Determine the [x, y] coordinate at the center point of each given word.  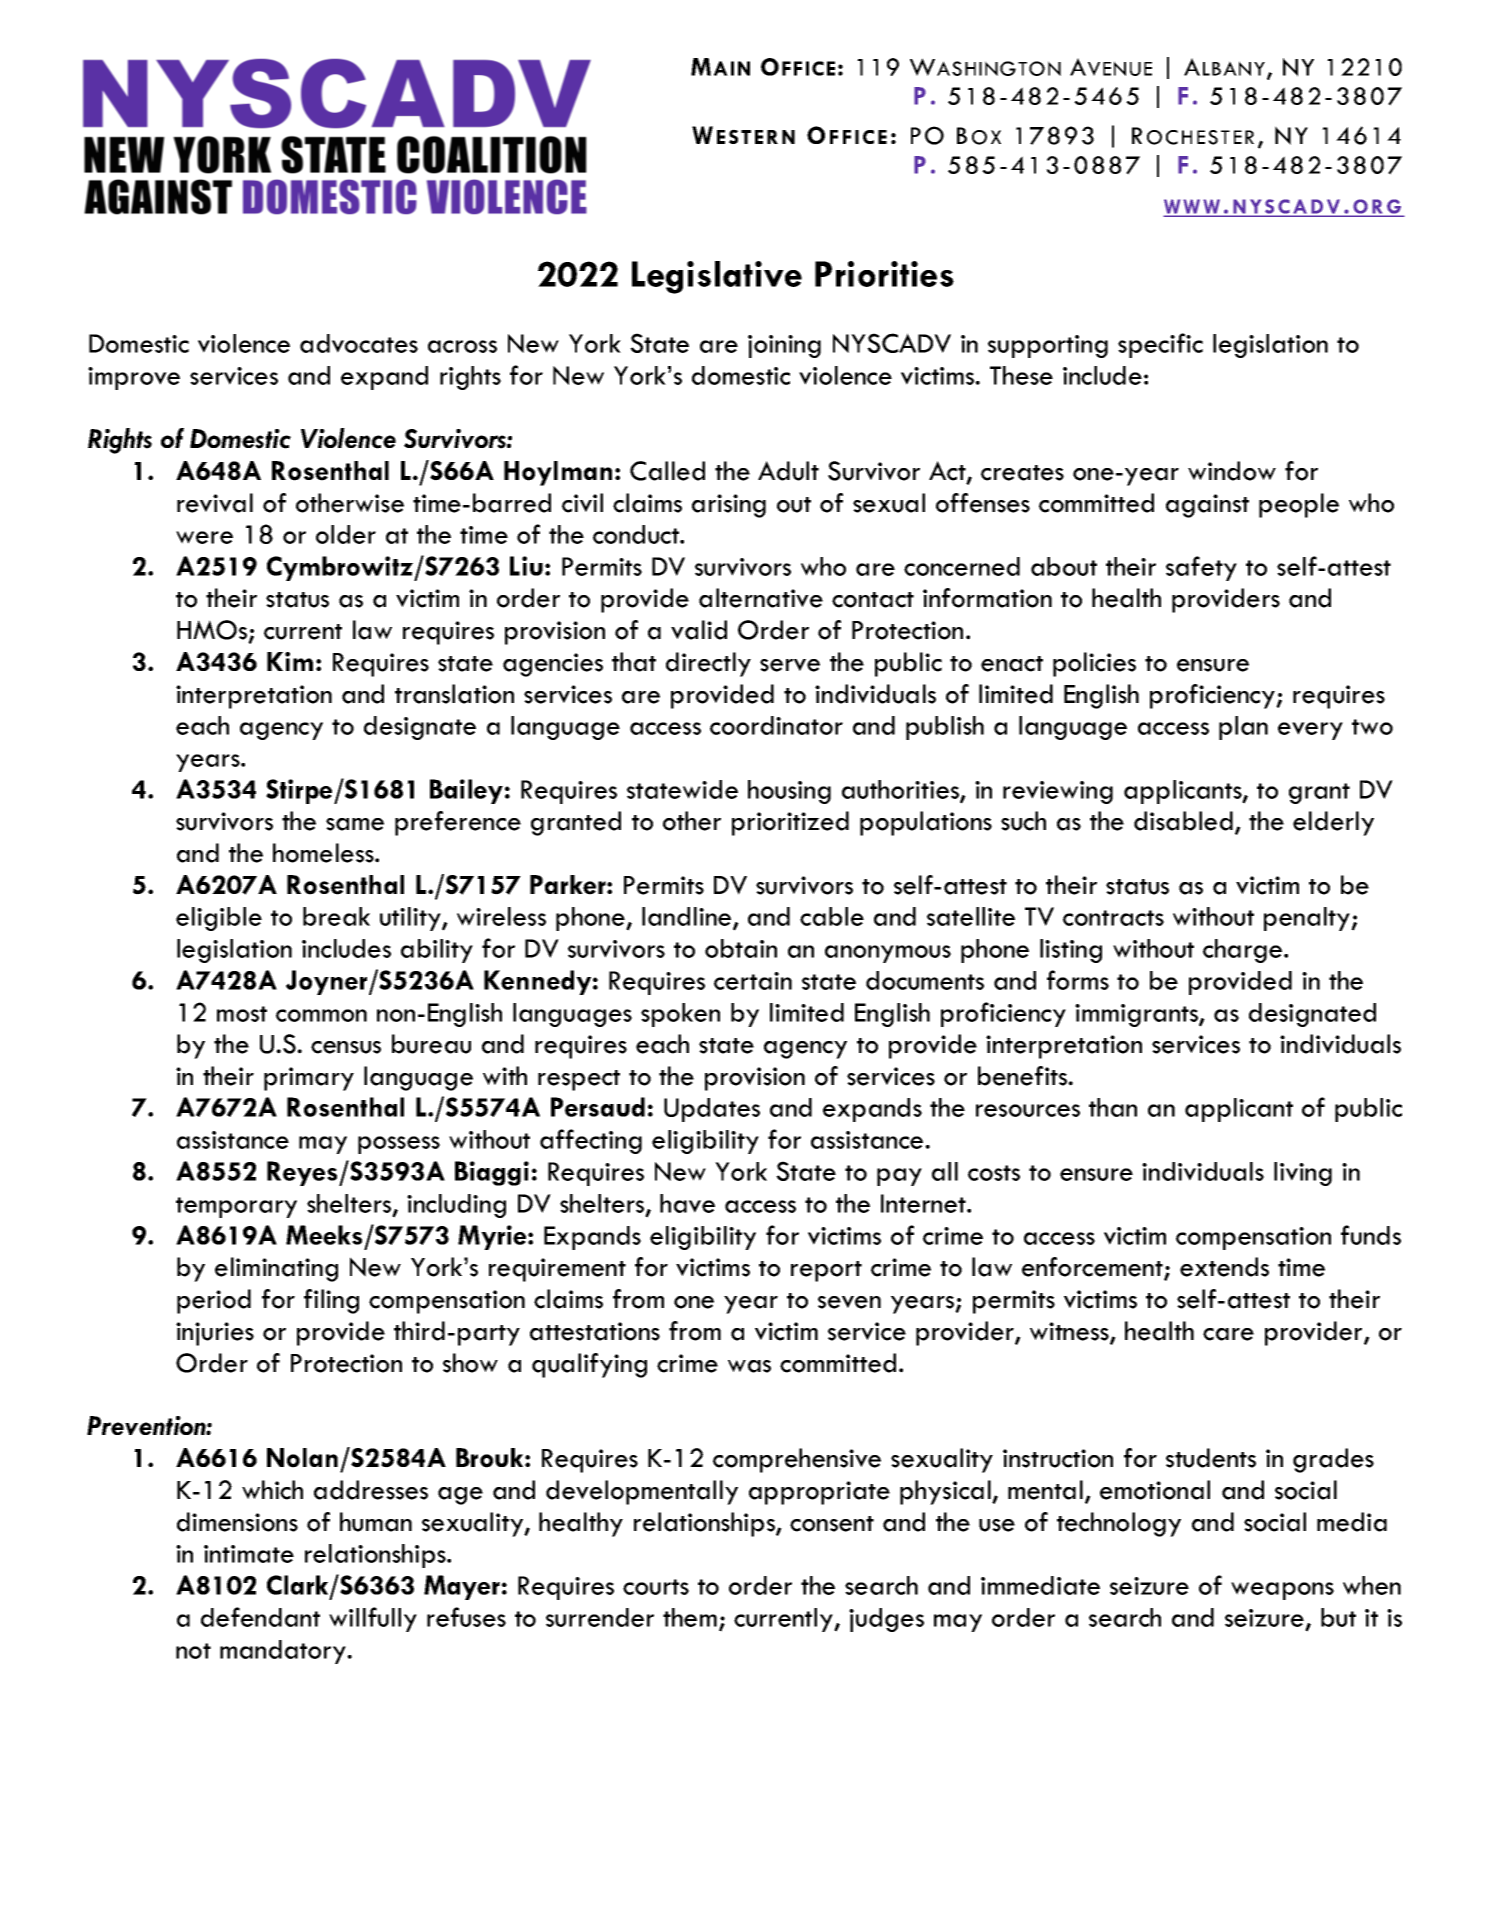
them [690, 1617]
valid [699, 630]
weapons [1282, 1591]
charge [1244, 951]
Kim [290, 661]
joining [784, 346]
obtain [741, 948]
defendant [260, 1617]
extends [1224, 1267]
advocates [359, 343]
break [336, 916]
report [826, 1271]
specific [1160, 345]
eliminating [276, 1269]
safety [1201, 568]
